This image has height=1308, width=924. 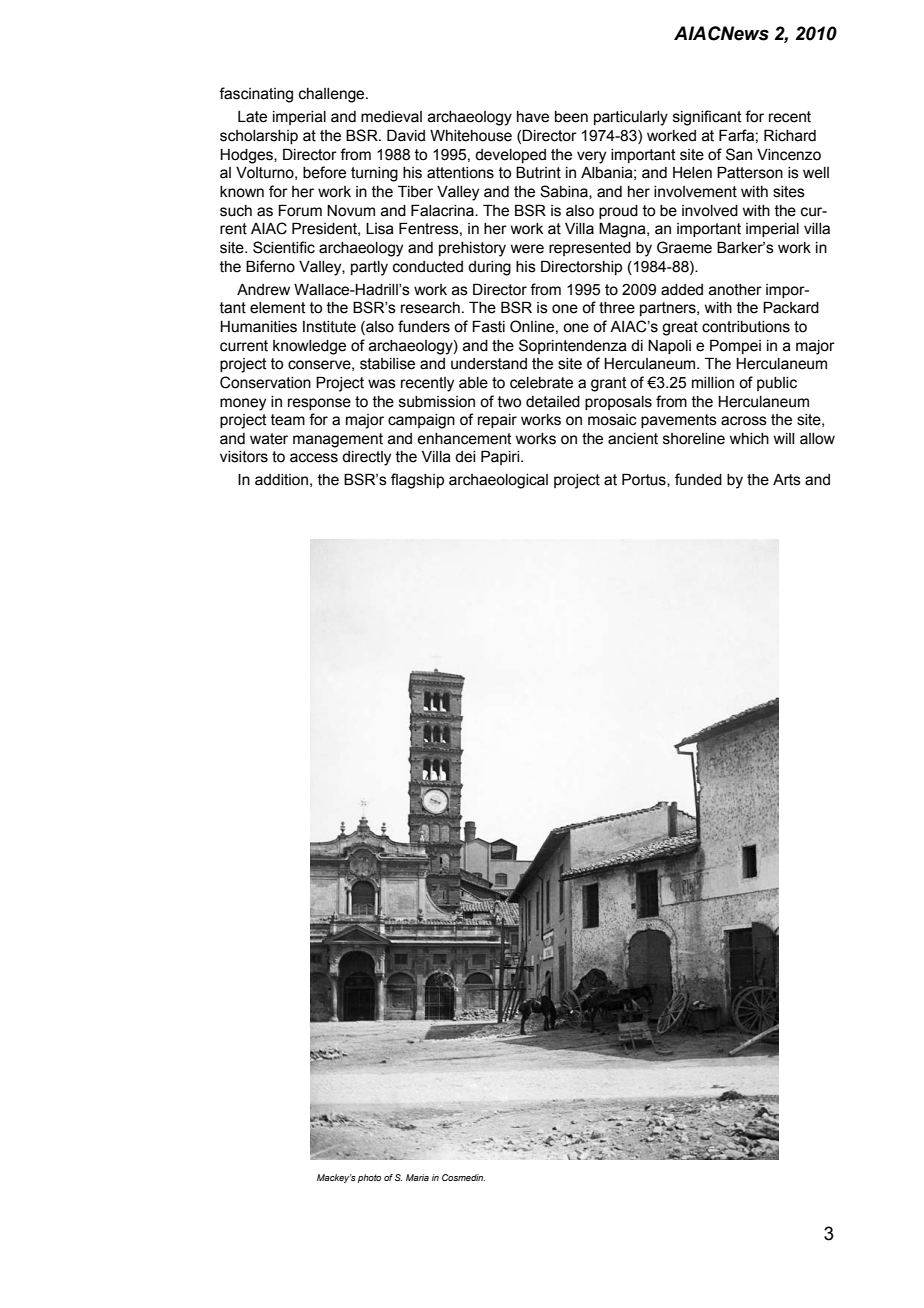 I want to click on funded, so click(x=698, y=479).
